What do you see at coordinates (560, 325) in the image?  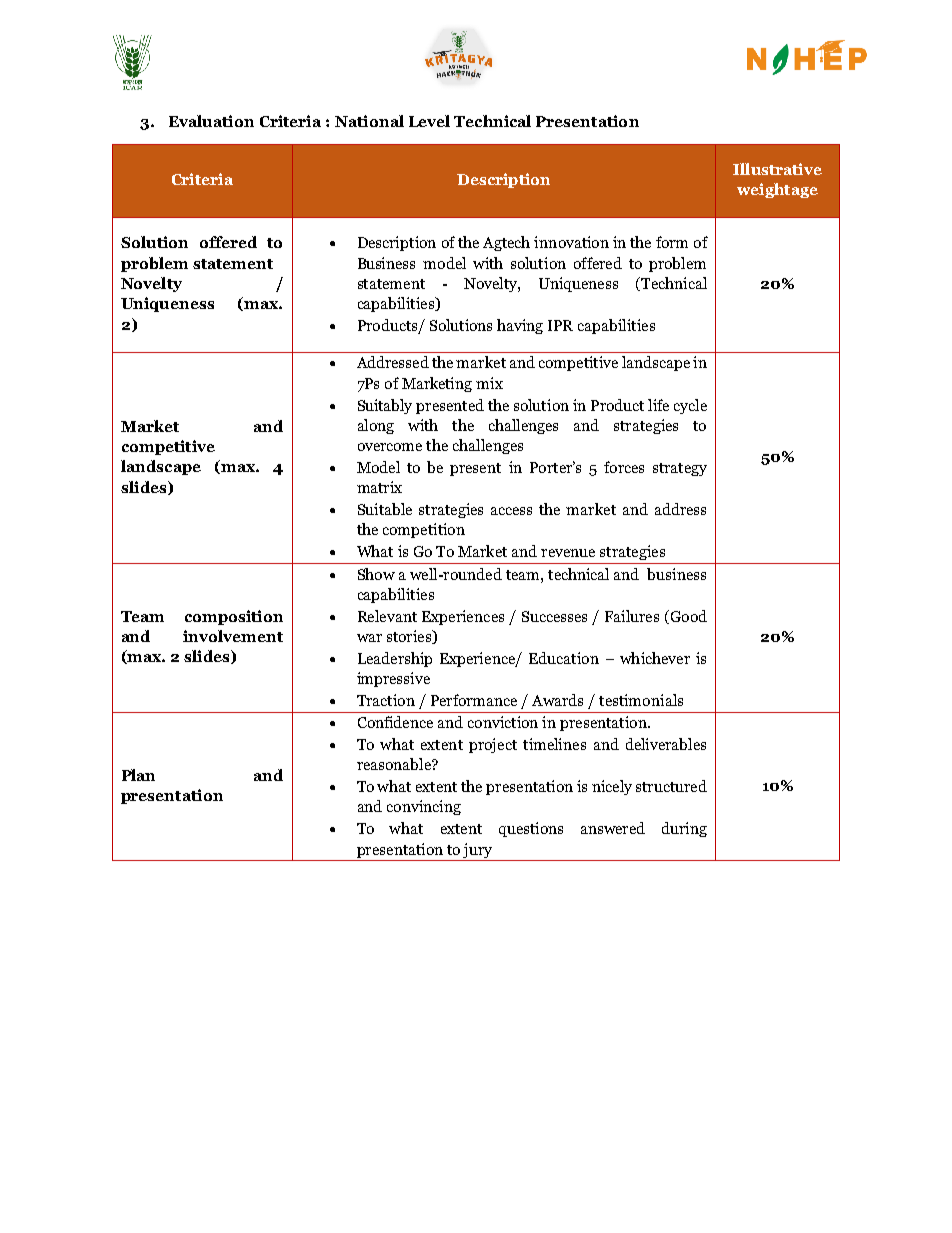 I see `IPR` at bounding box center [560, 325].
